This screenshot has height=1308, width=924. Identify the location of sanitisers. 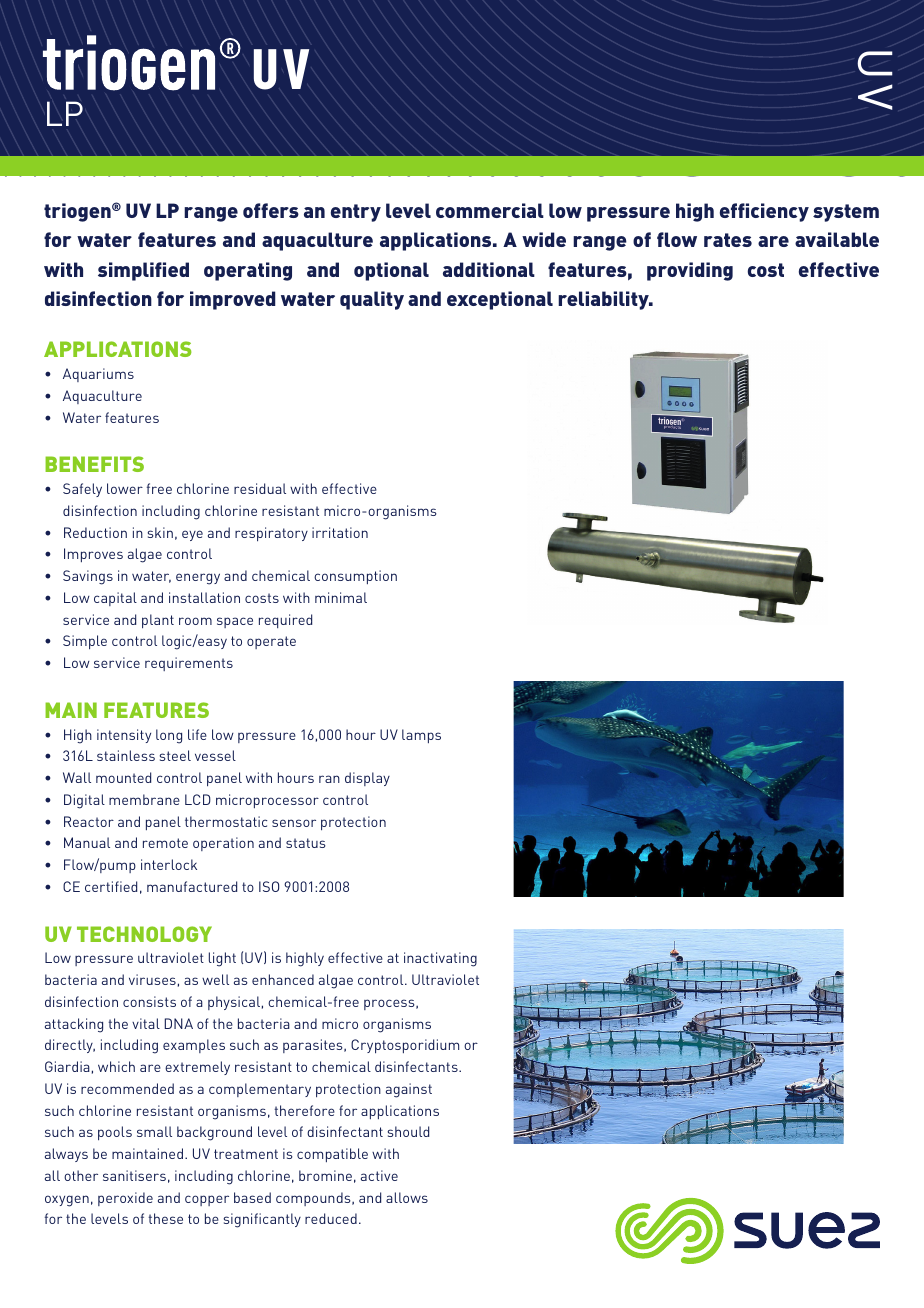
(134, 1175).
